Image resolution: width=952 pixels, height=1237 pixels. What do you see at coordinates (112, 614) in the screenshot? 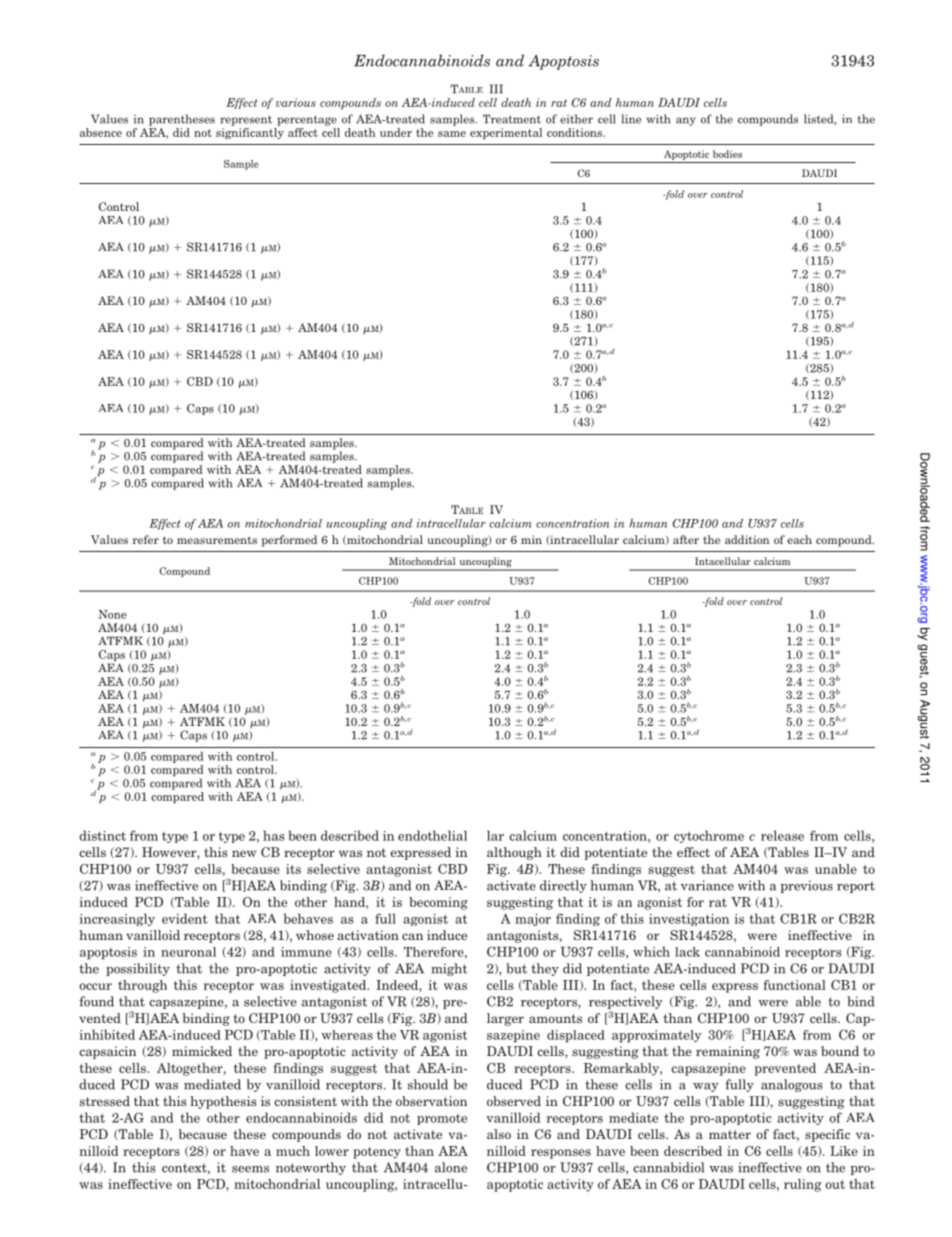
I see `None` at bounding box center [112, 614].
